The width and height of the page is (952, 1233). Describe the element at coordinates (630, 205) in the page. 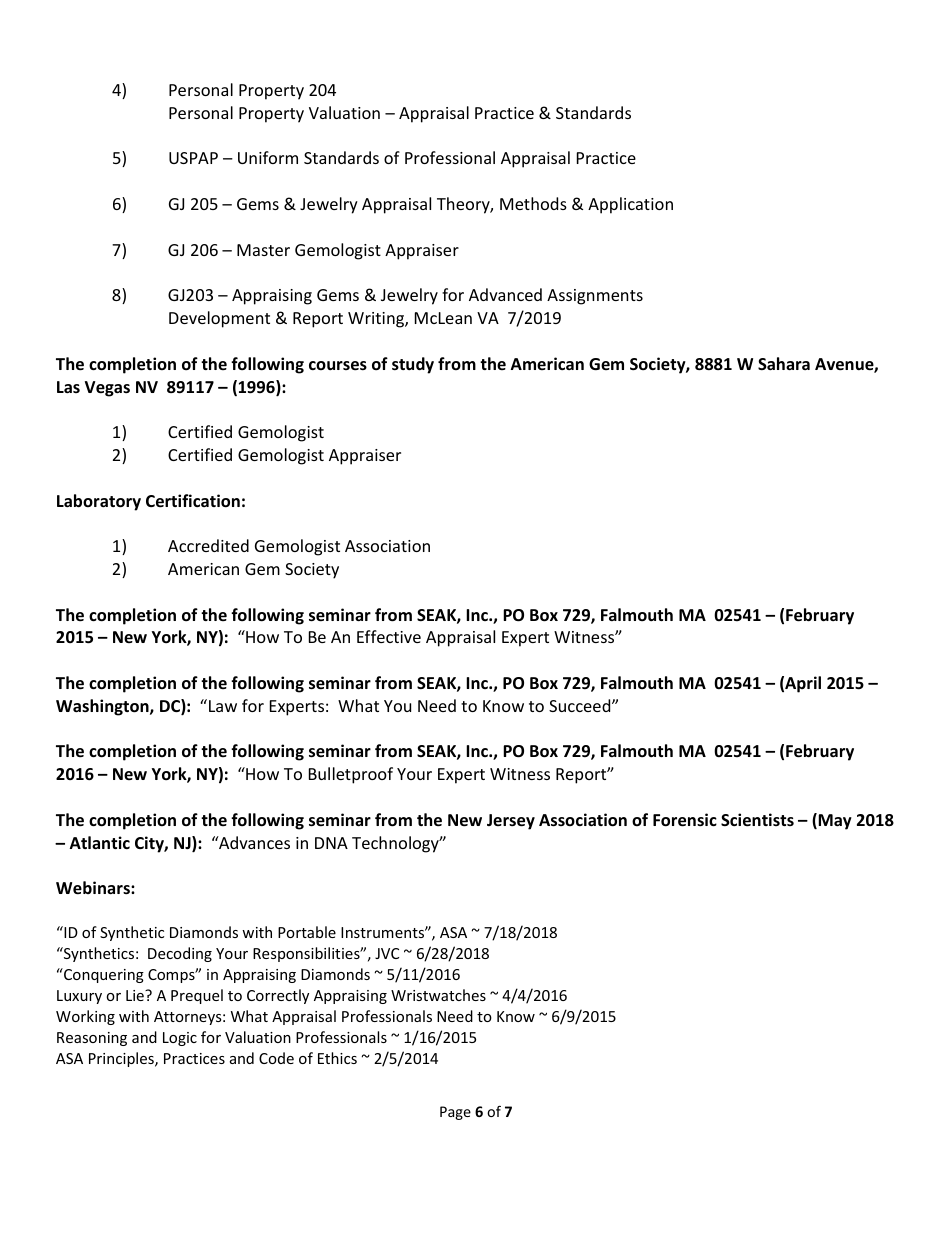

I see `Application` at that location.
